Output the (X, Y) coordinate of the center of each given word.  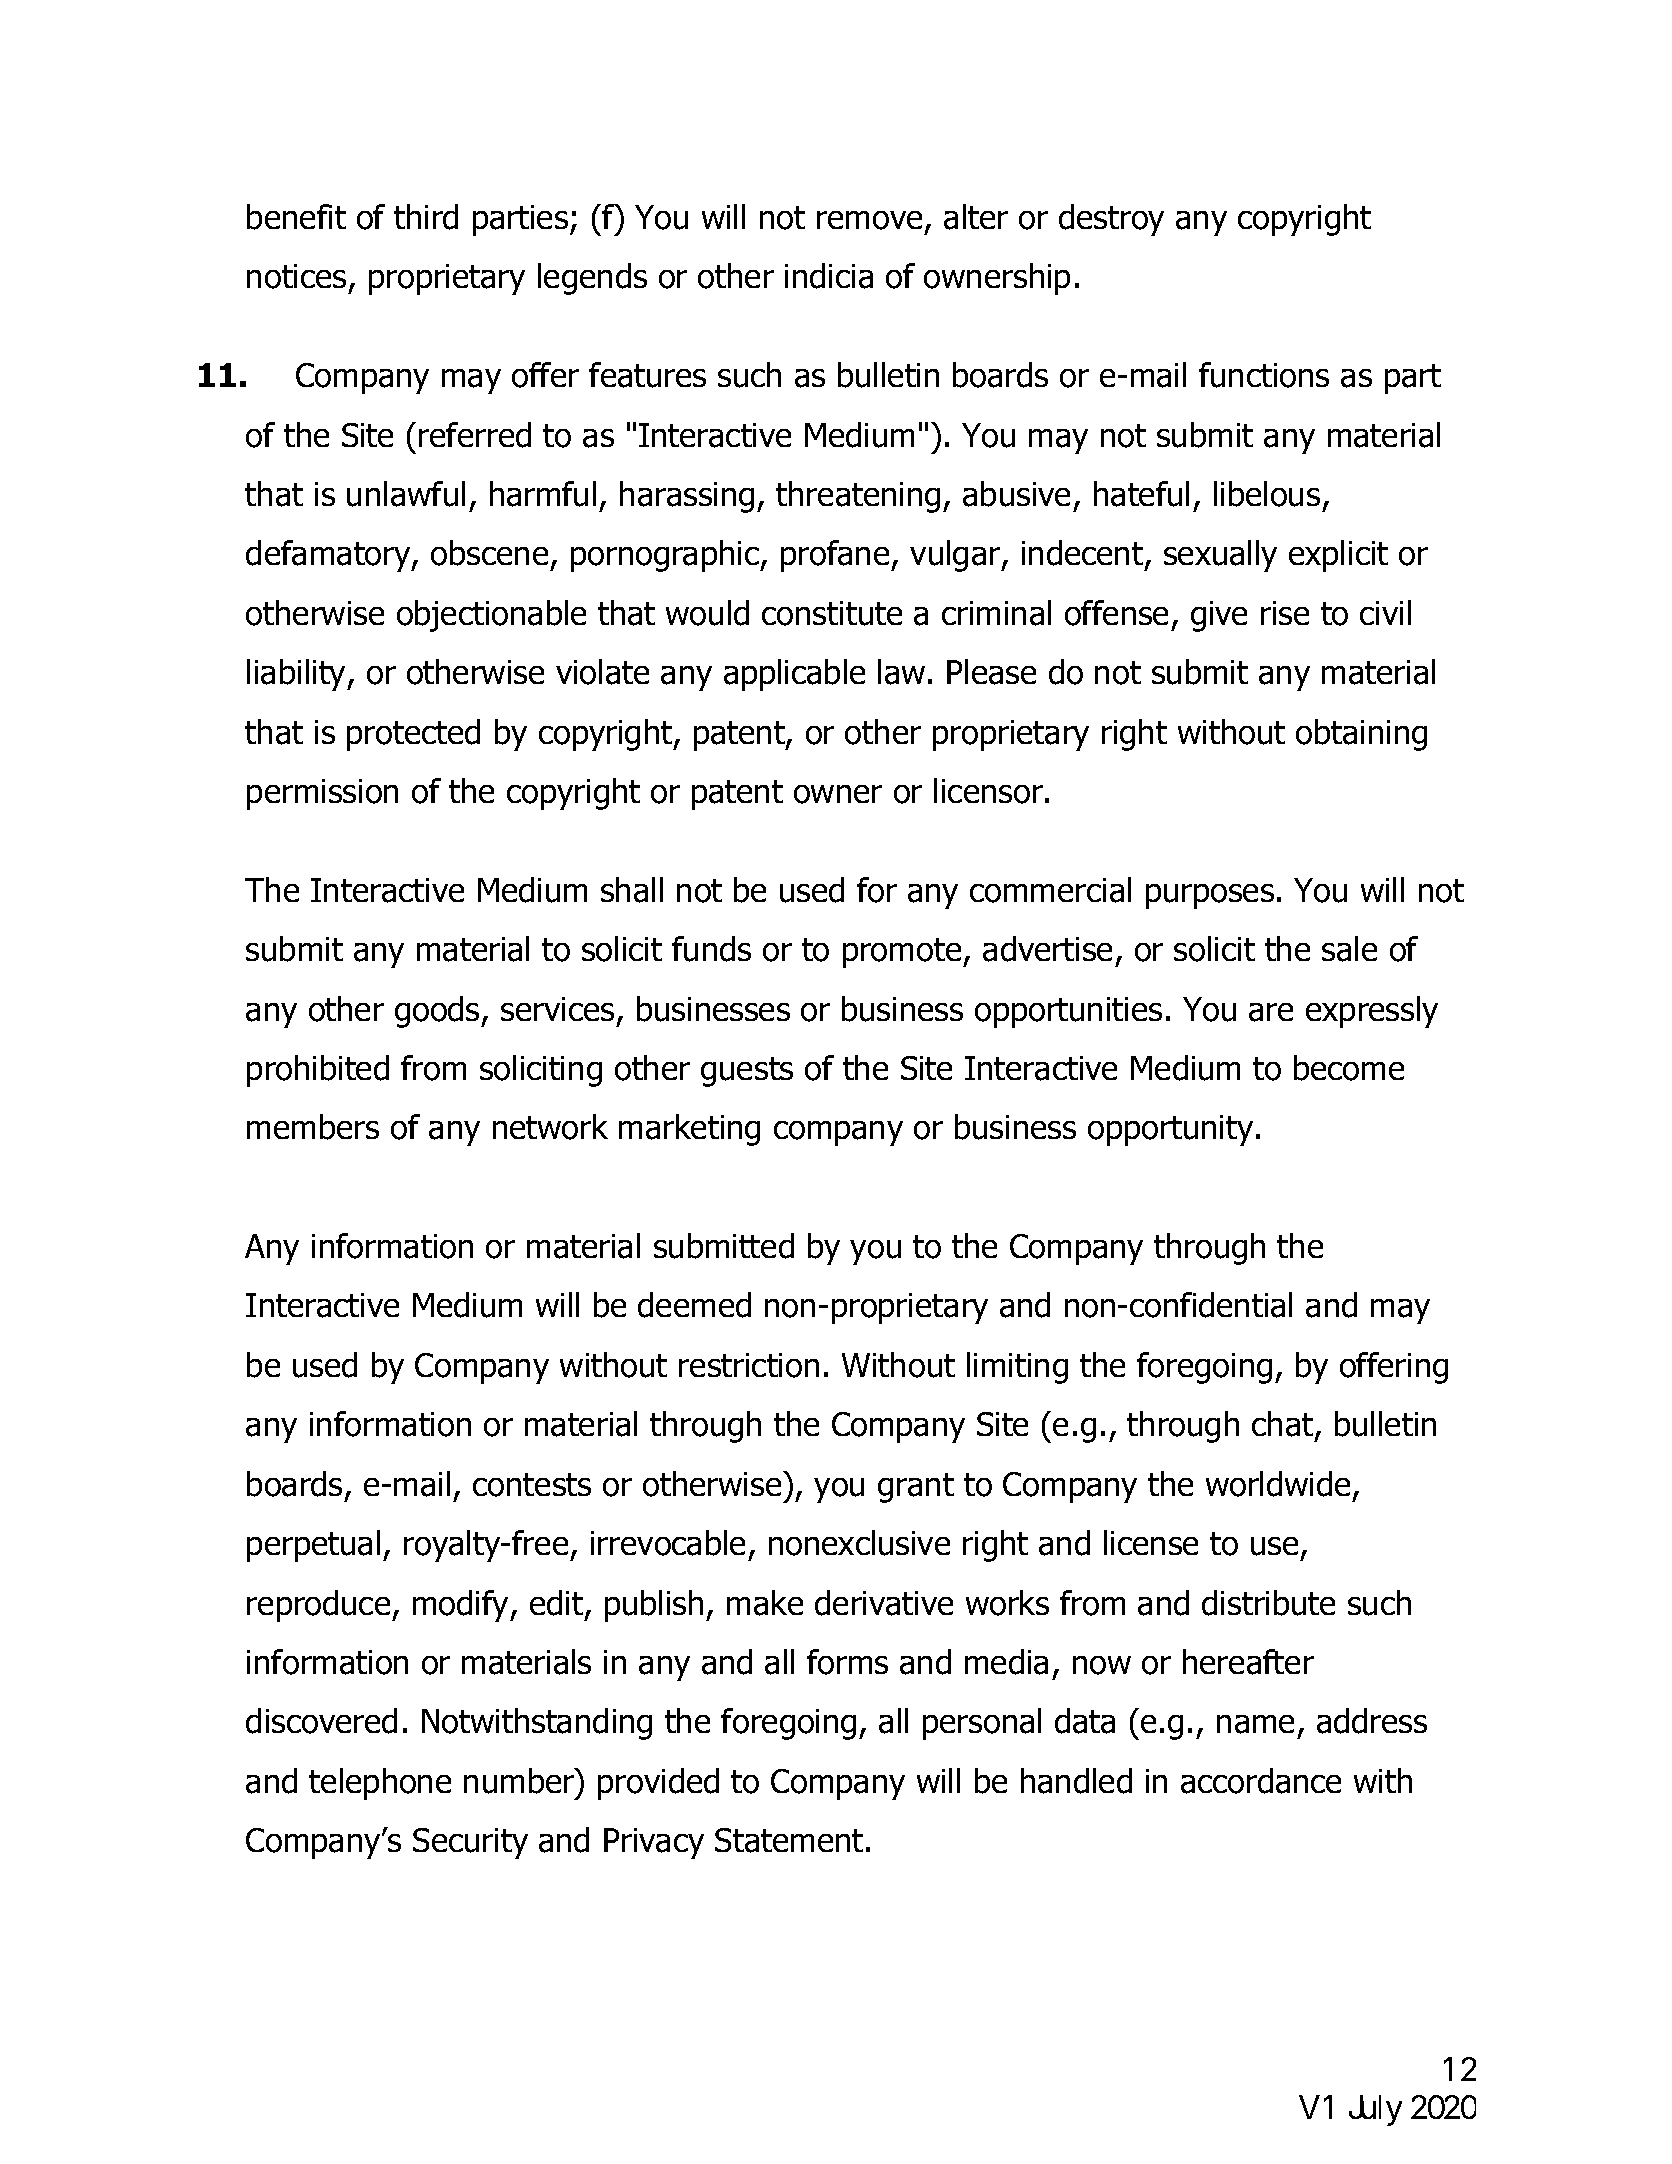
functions (1264, 375)
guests (747, 1072)
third (426, 217)
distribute (1268, 1603)
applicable (794, 675)
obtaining (1361, 735)
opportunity (1170, 1130)
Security (470, 1843)
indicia (829, 276)
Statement (789, 1840)
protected (413, 735)
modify (462, 1606)
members (313, 1127)
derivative (884, 1603)
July (1375, 2110)
